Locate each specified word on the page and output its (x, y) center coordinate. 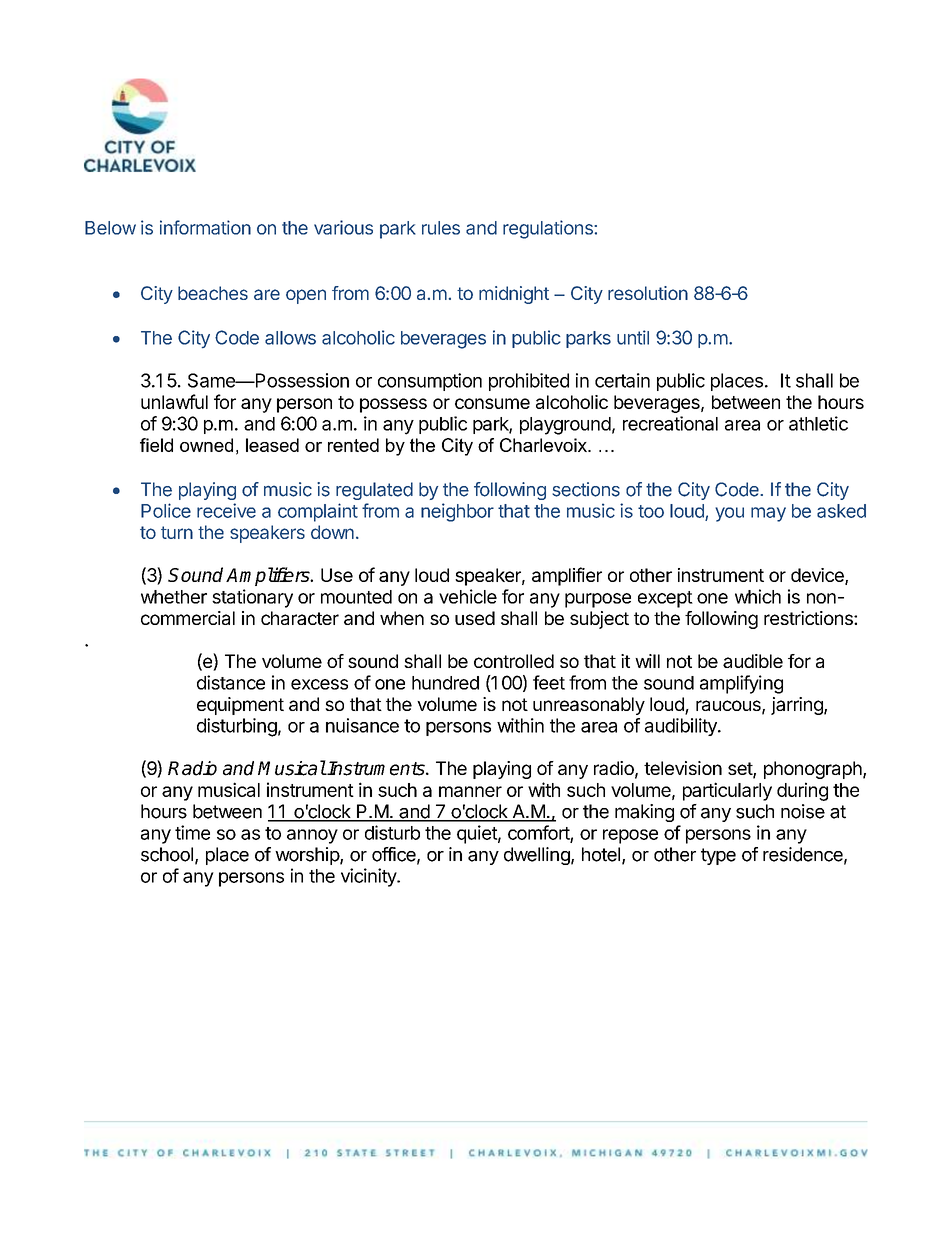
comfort (539, 833)
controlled (514, 661)
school (167, 854)
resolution (648, 293)
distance (231, 682)
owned (206, 445)
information (205, 227)
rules (441, 228)
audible (753, 661)
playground (565, 426)
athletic (818, 423)
